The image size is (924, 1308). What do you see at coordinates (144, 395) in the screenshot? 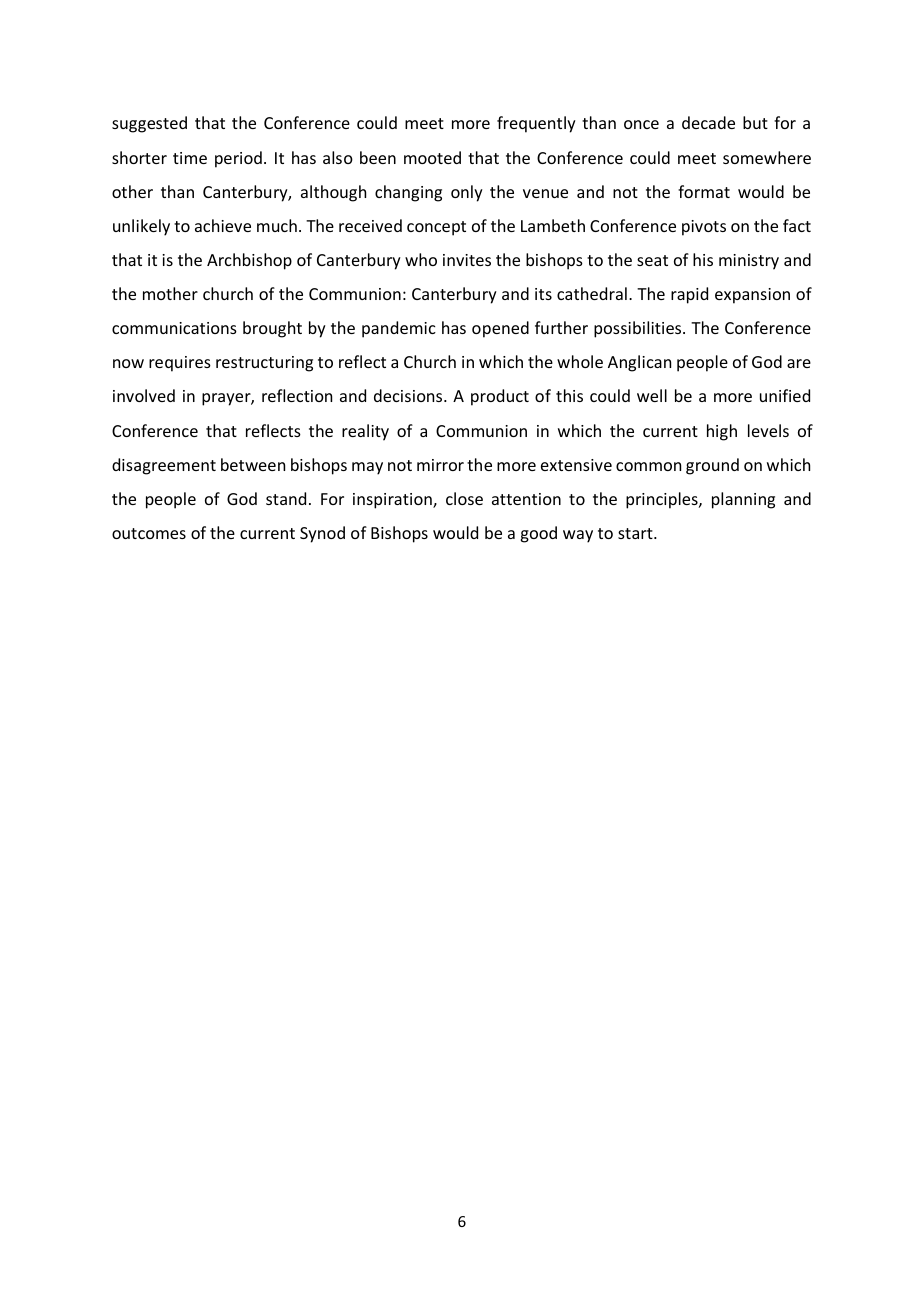
I see `involved` at bounding box center [144, 395].
